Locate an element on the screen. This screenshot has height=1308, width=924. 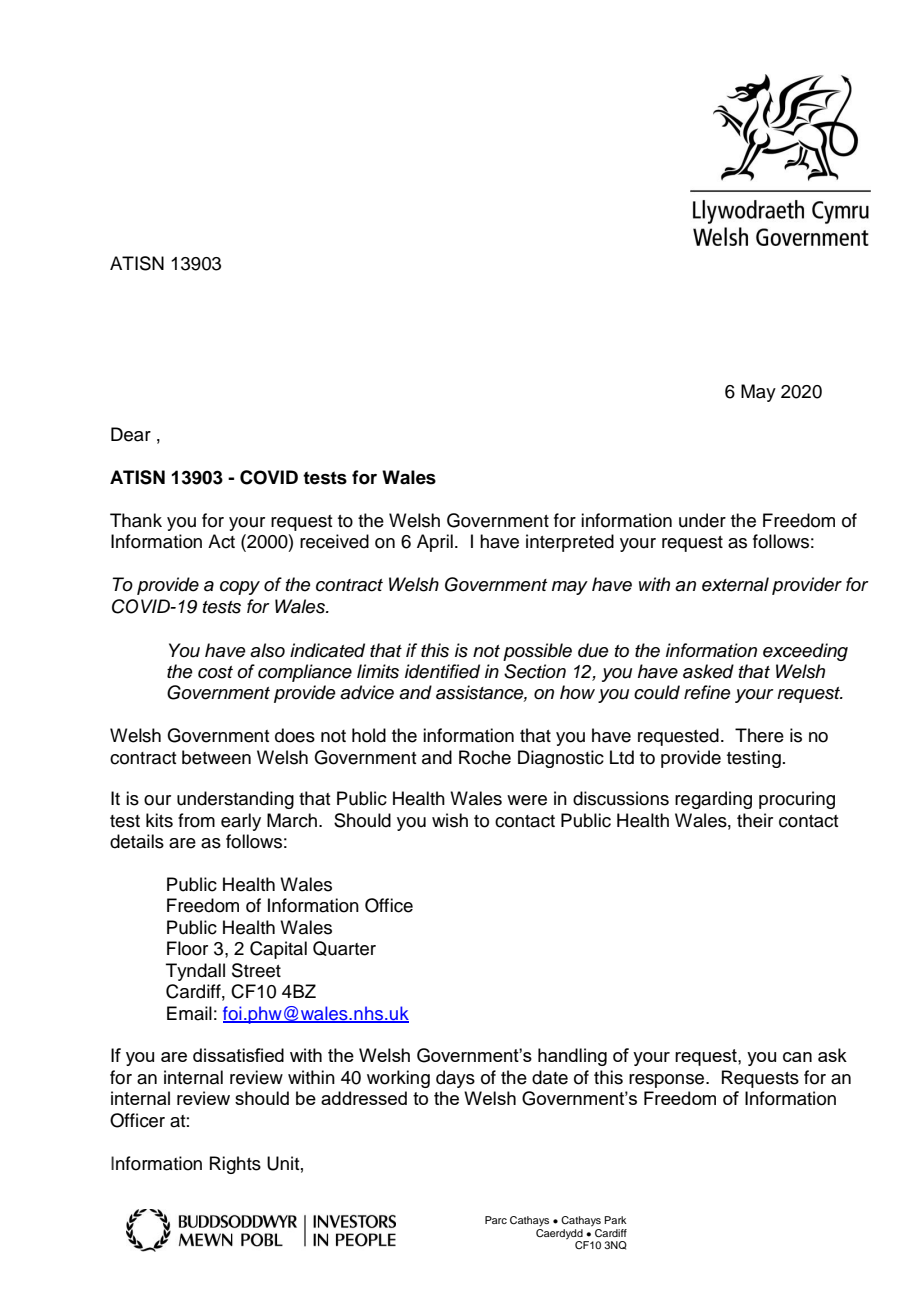
April is located at coordinates (435, 543).
